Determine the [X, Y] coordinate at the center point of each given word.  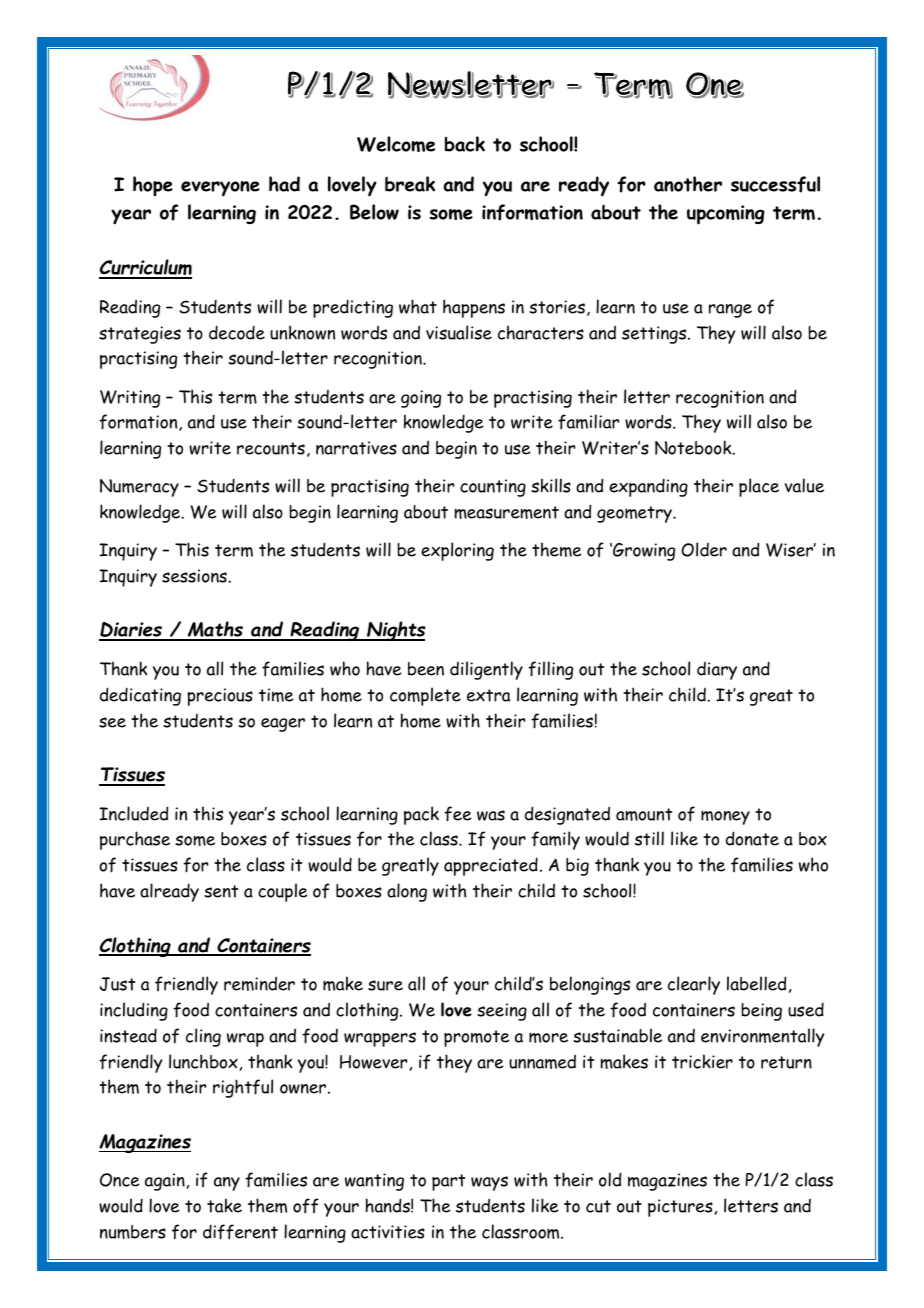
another [688, 184]
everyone [220, 189]
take [224, 1205]
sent [221, 891]
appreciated [491, 866]
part [448, 1182]
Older [704, 549]
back [465, 144]
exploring [457, 551]
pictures [680, 1208]
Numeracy [139, 488]
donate [752, 838]
